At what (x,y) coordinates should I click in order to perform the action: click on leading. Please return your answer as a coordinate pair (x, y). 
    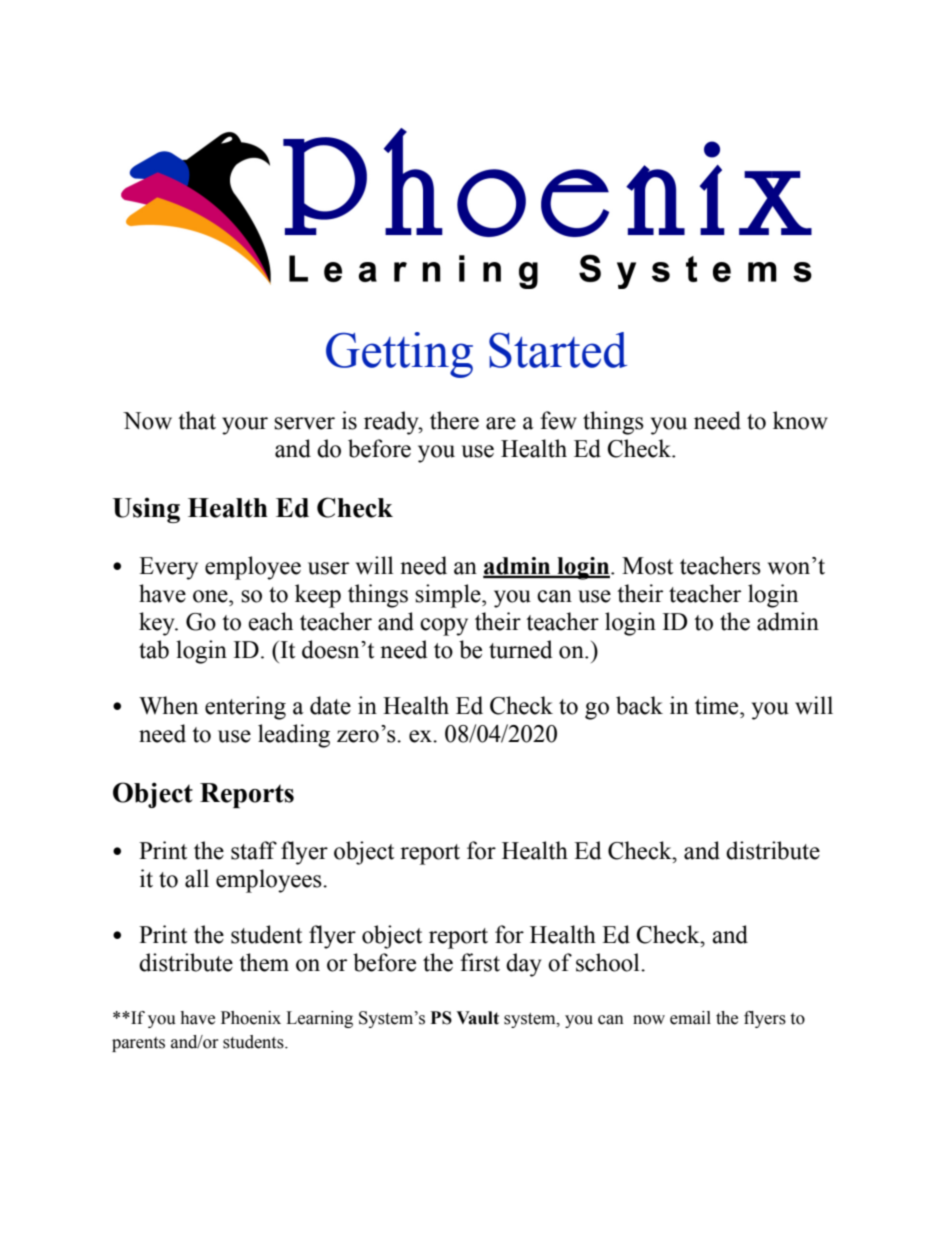
    Looking at the image, I should click on (294, 736).
